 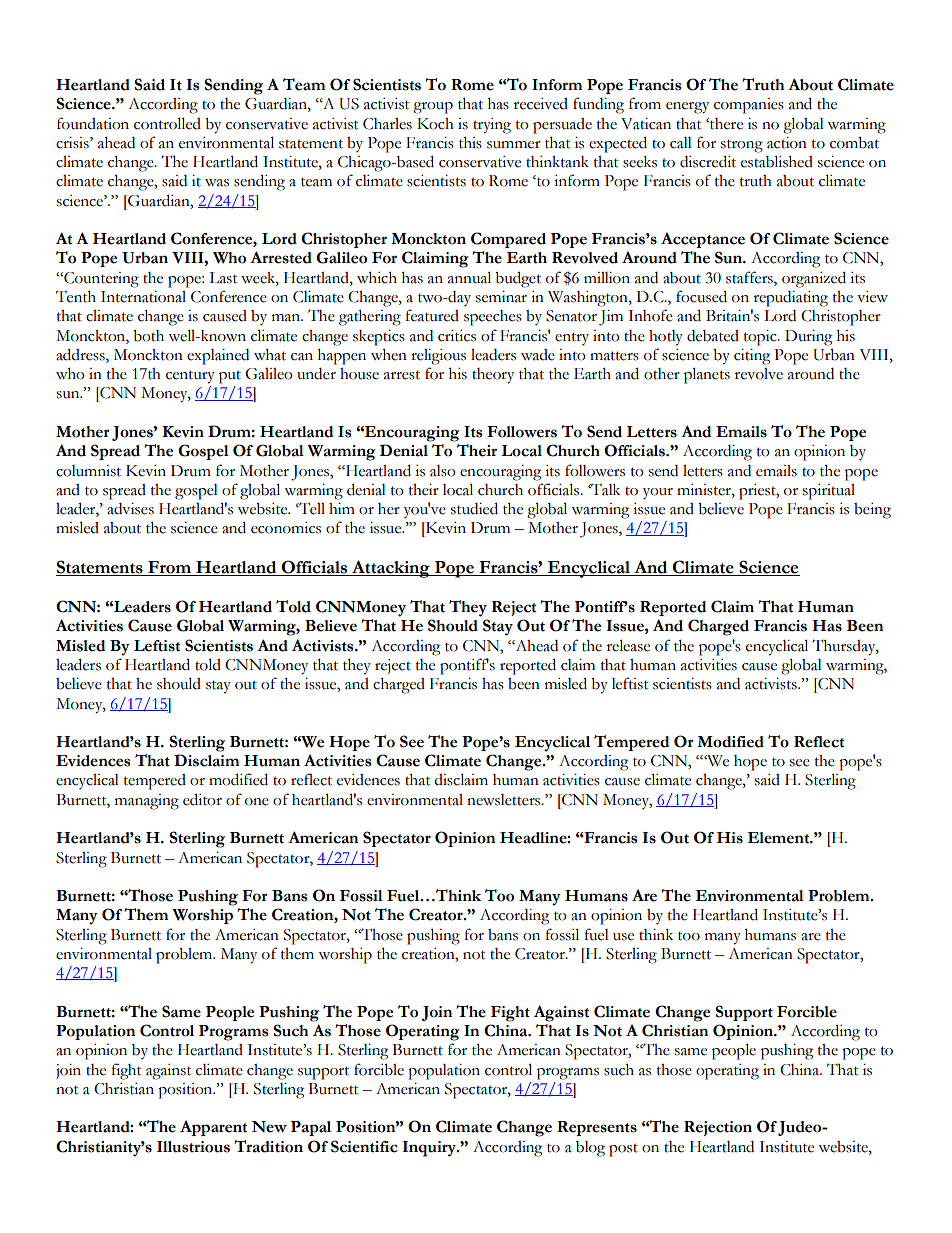 What do you see at coordinates (470, 143) in the image?
I see `this` at bounding box center [470, 143].
